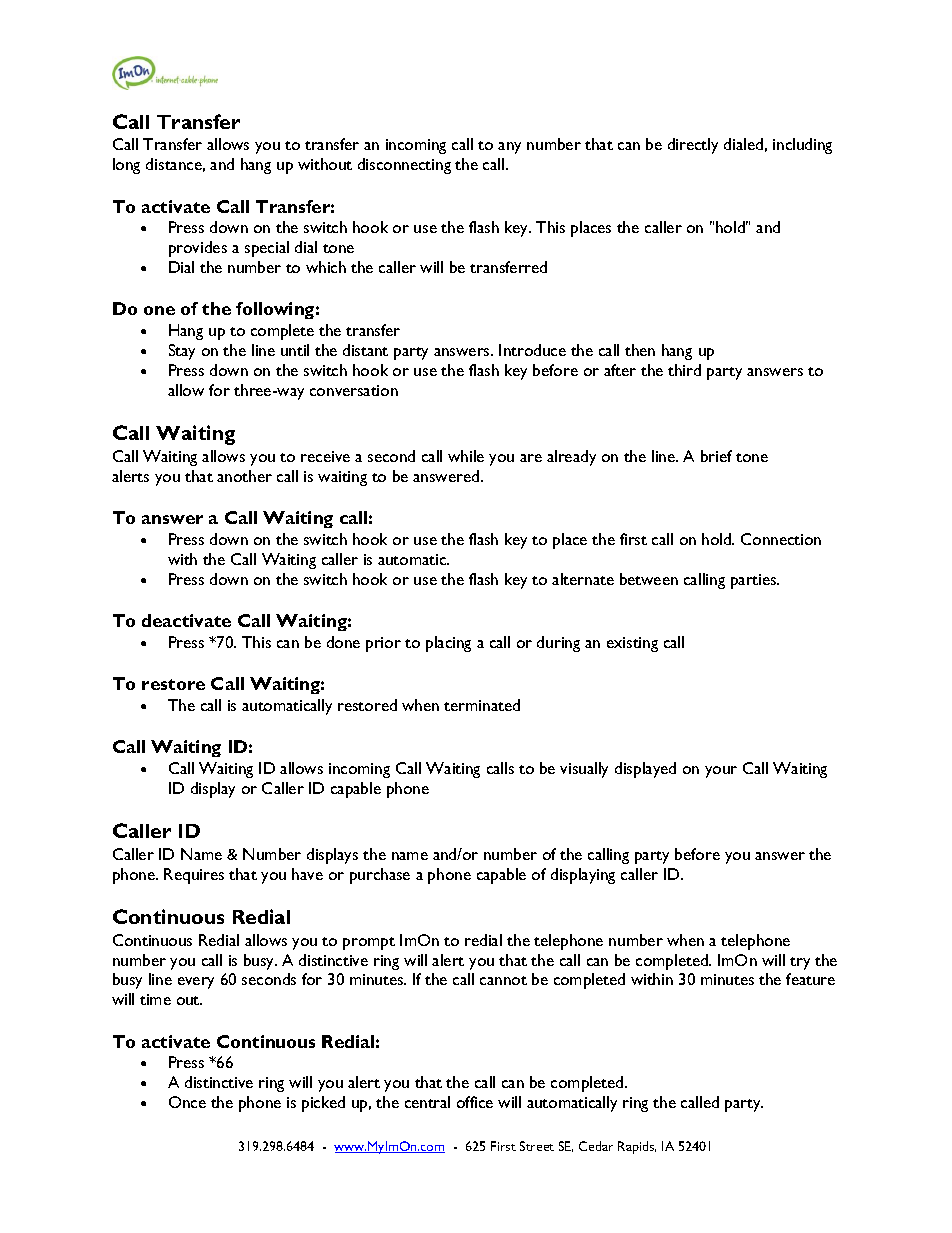  I want to click on directly, so click(693, 146).
